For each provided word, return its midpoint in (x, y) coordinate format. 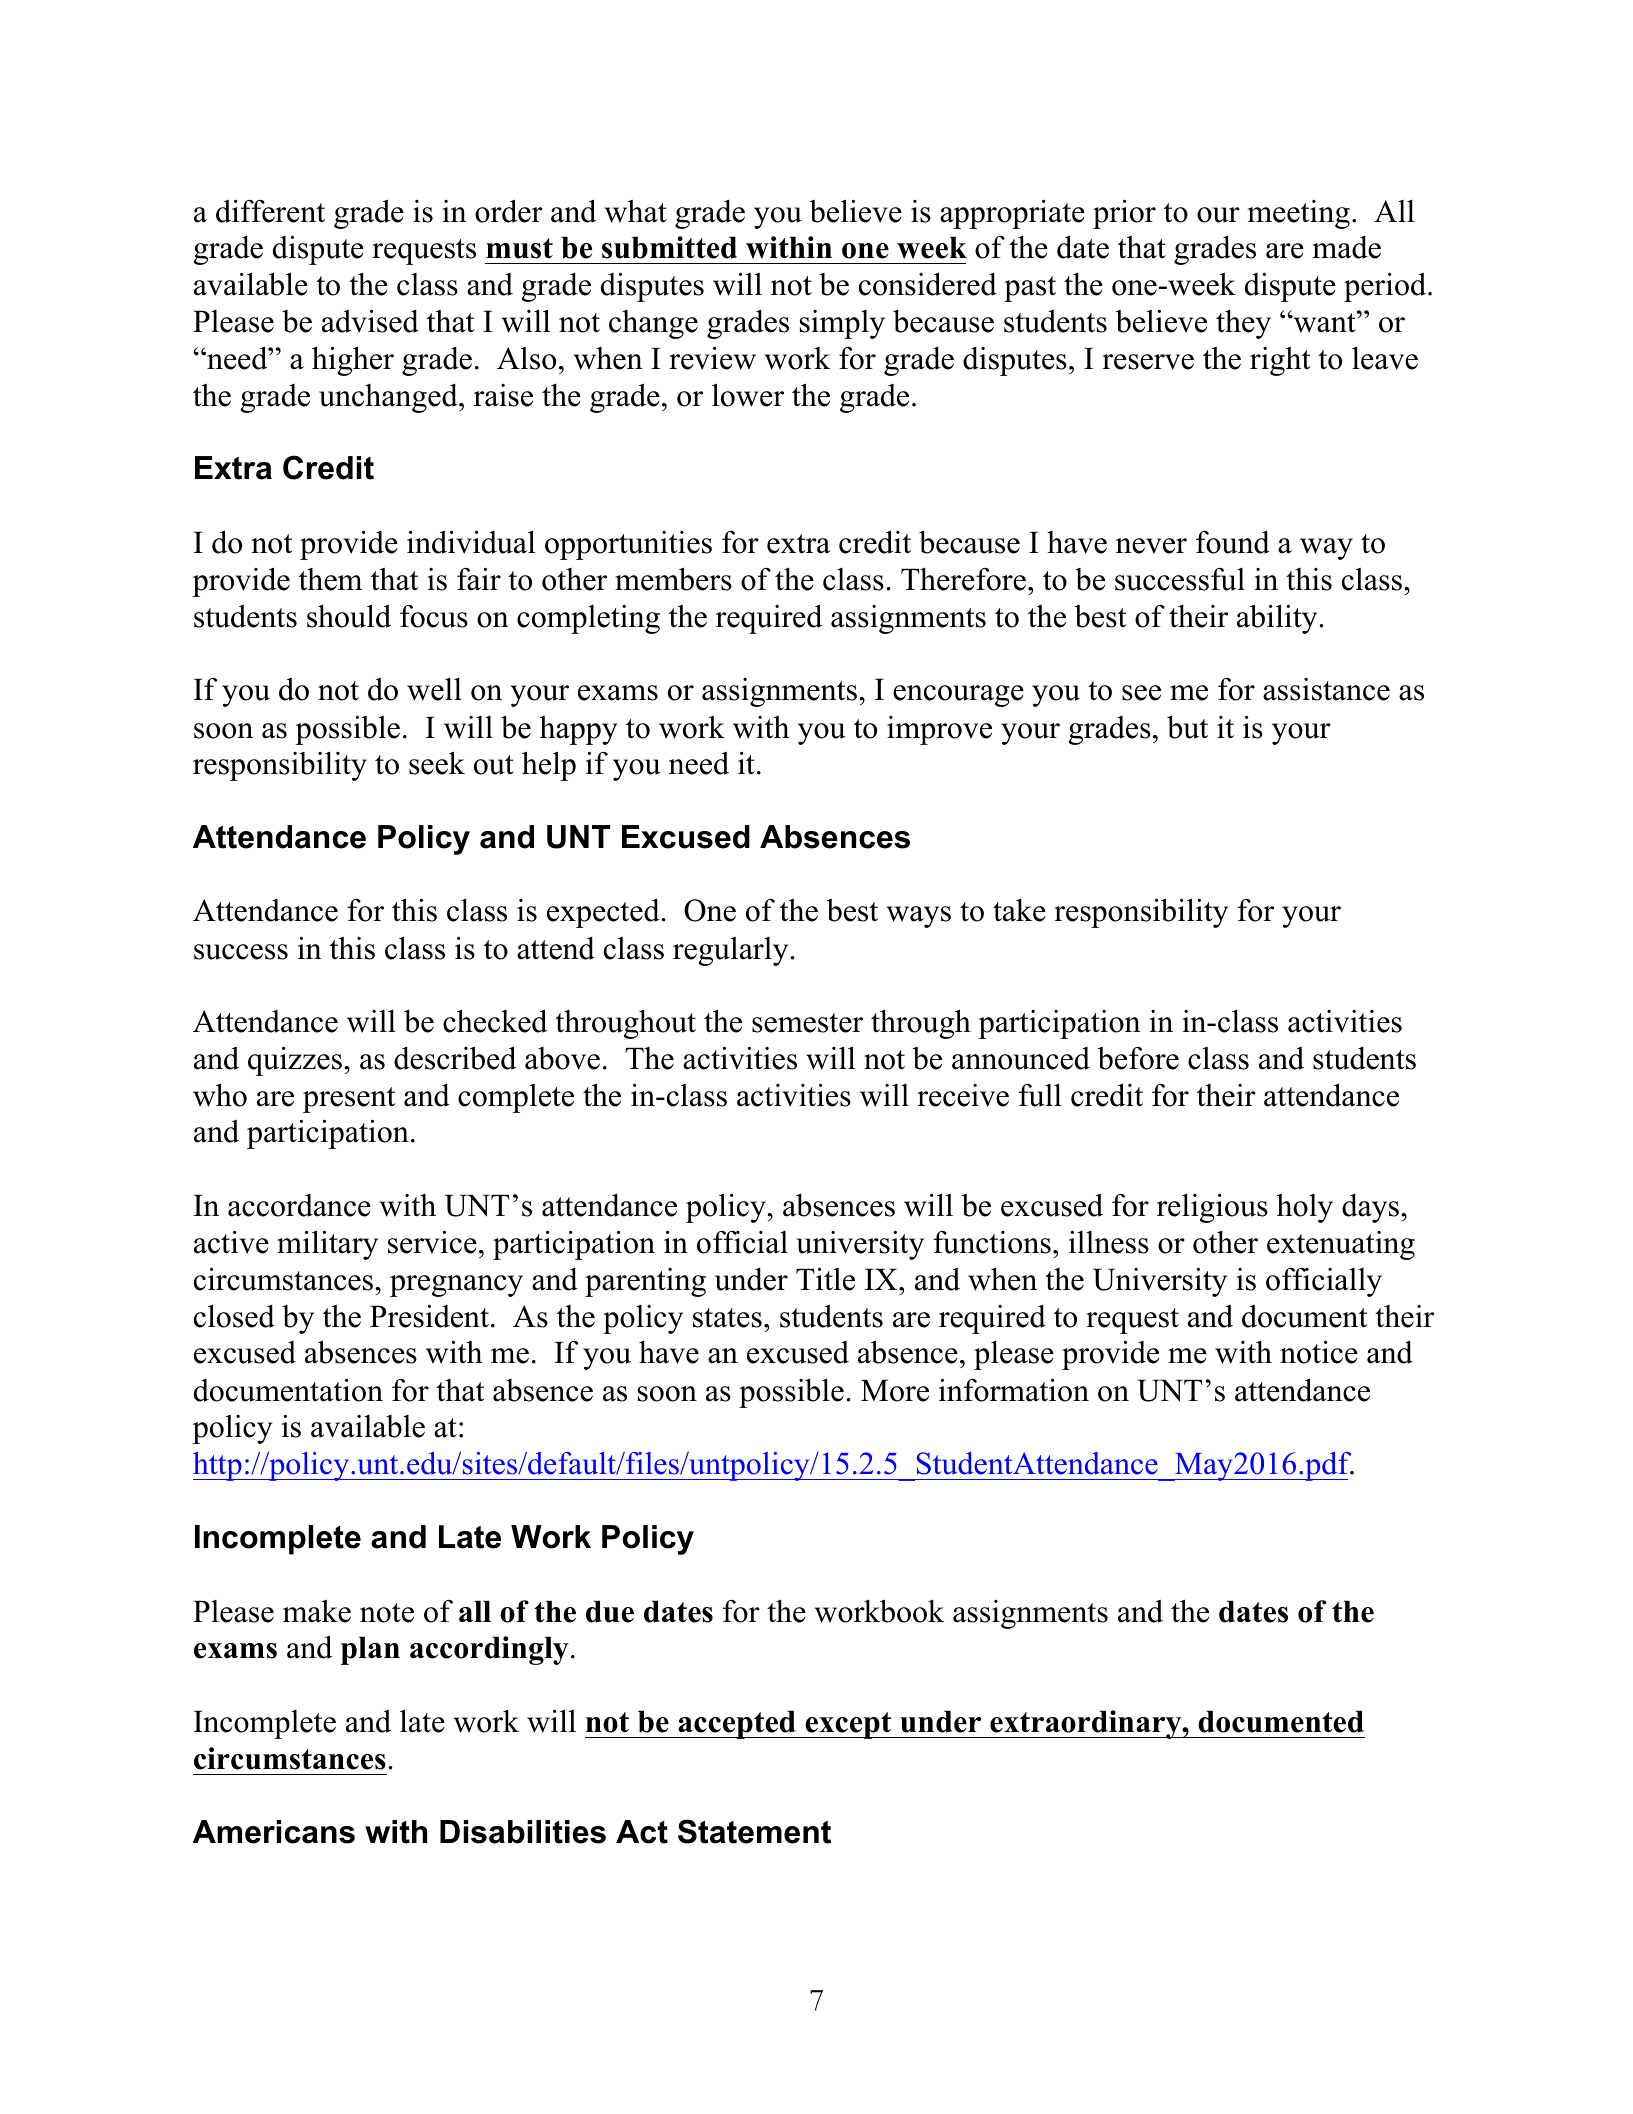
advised (370, 321)
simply (842, 324)
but (1187, 727)
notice (1319, 1352)
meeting (1298, 214)
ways (919, 917)
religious (1212, 1208)
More (895, 1390)
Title (825, 1279)
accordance (299, 1205)
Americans (274, 1832)
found (1233, 542)
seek (437, 763)
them (330, 579)
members (673, 579)
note (387, 1613)
